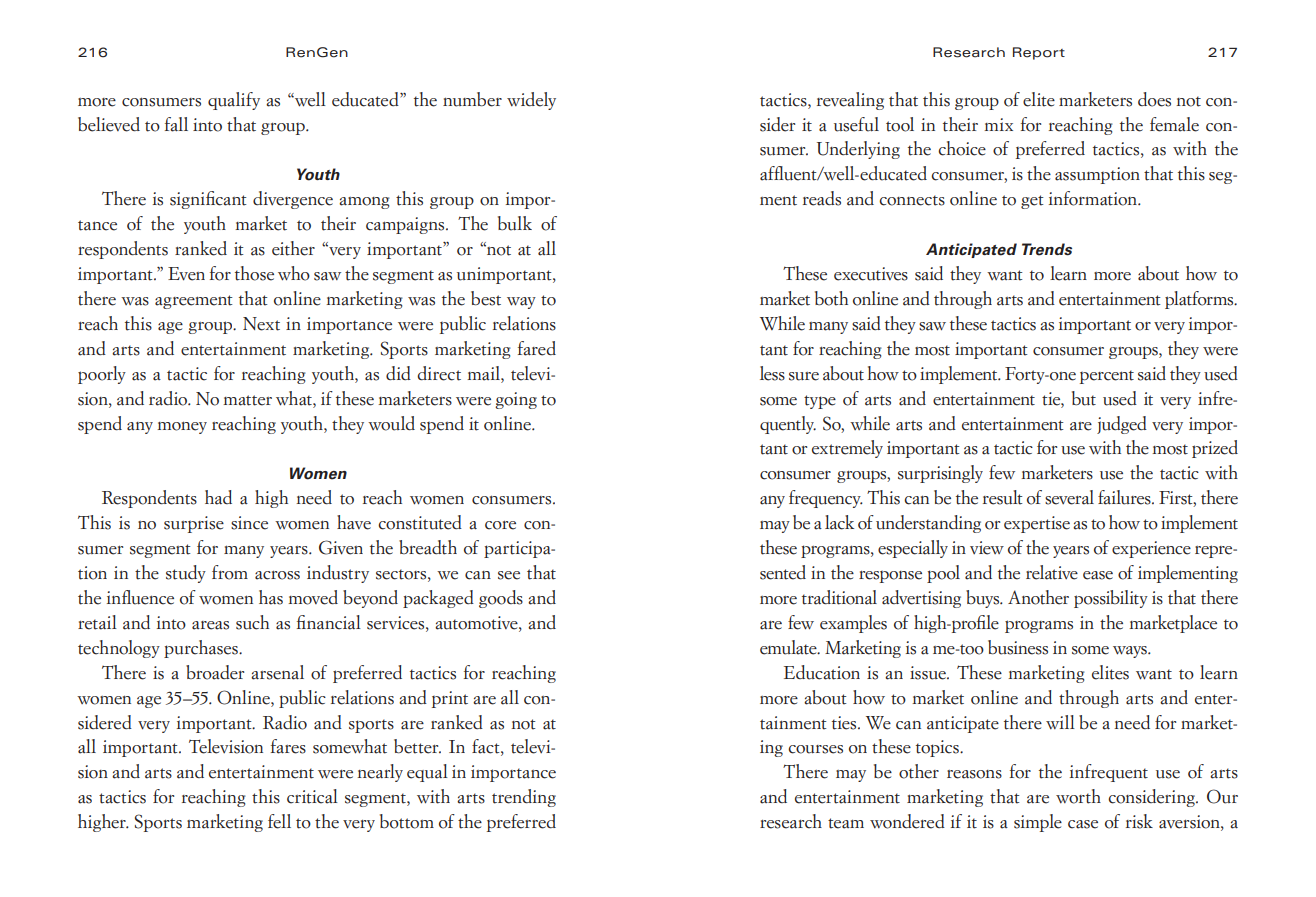 The image size is (1316, 897). Describe the element at coordinates (234, 101) in the document. I see `qualify` at that location.
